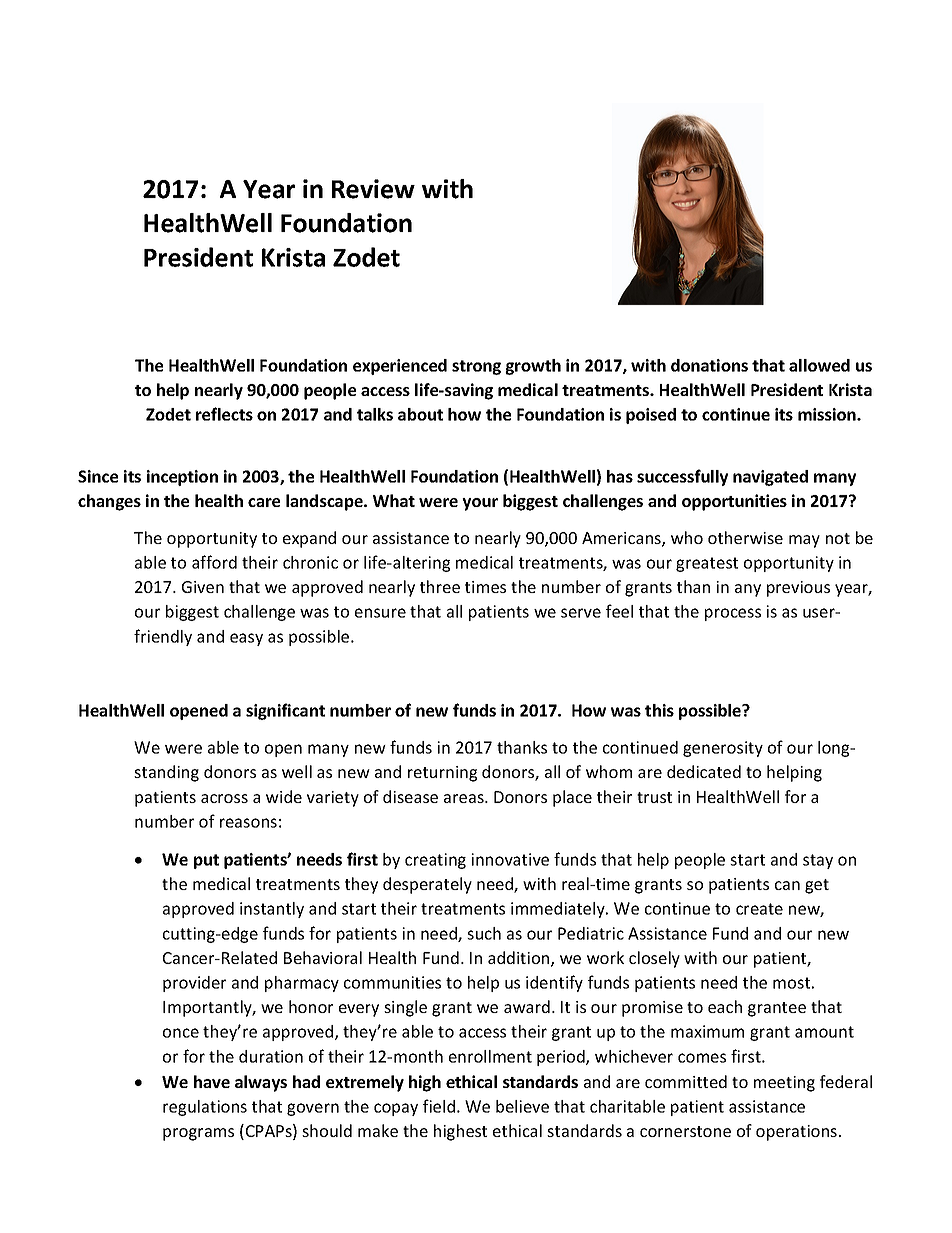 This image has width=952, height=1233. What do you see at coordinates (709, 365) in the image?
I see `donations` at bounding box center [709, 365].
